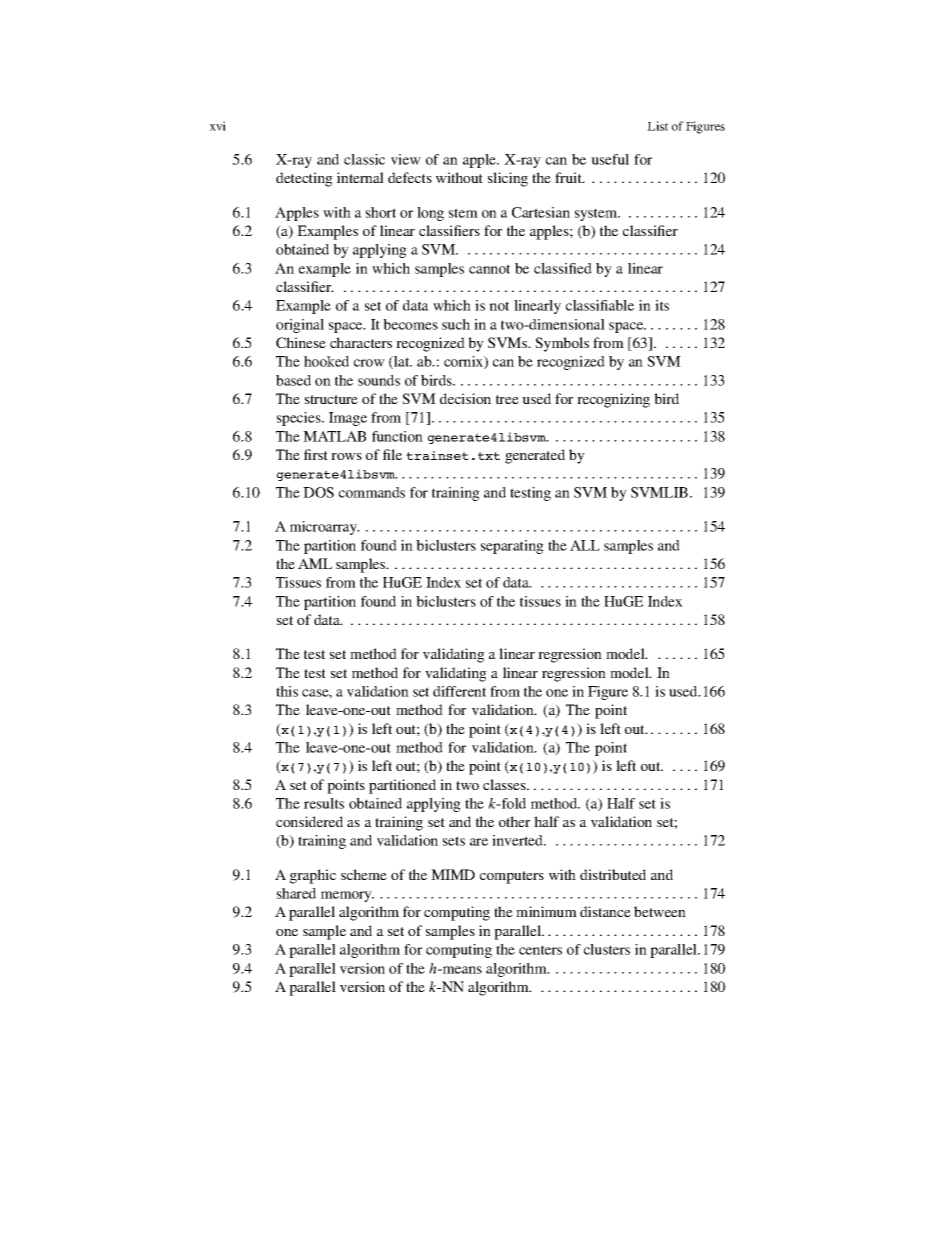 The width and height of the image is (952, 1233). I want to click on view, so click(406, 159).
